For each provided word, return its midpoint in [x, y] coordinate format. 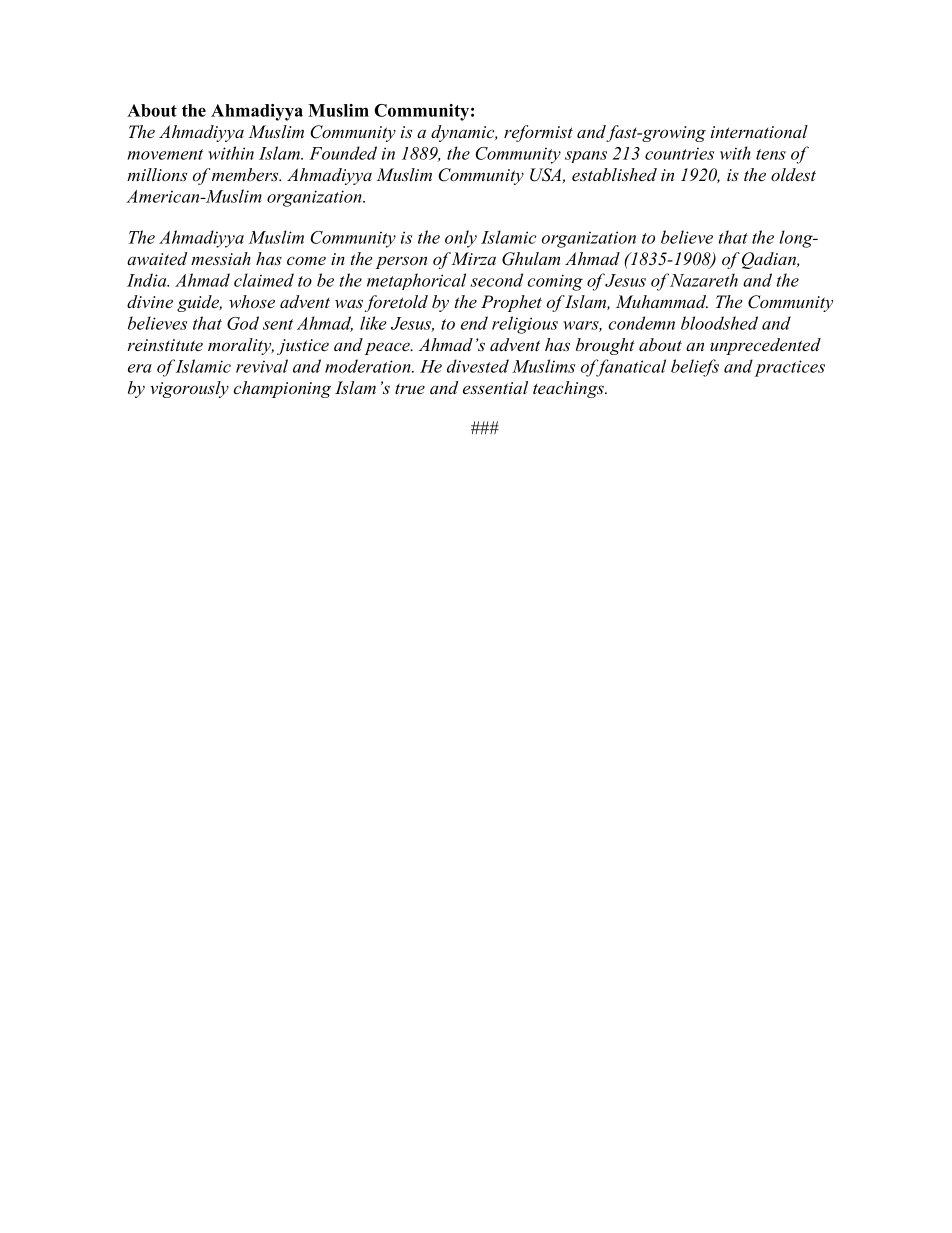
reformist [538, 133]
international [759, 131]
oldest [793, 174]
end [474, 323]
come [306, 260]
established [614, 174]
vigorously [189, 389]
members [246, 174]
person [401, 262]
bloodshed [719, 323]
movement [165, 154]
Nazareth [704, 280]
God [243, 323]
